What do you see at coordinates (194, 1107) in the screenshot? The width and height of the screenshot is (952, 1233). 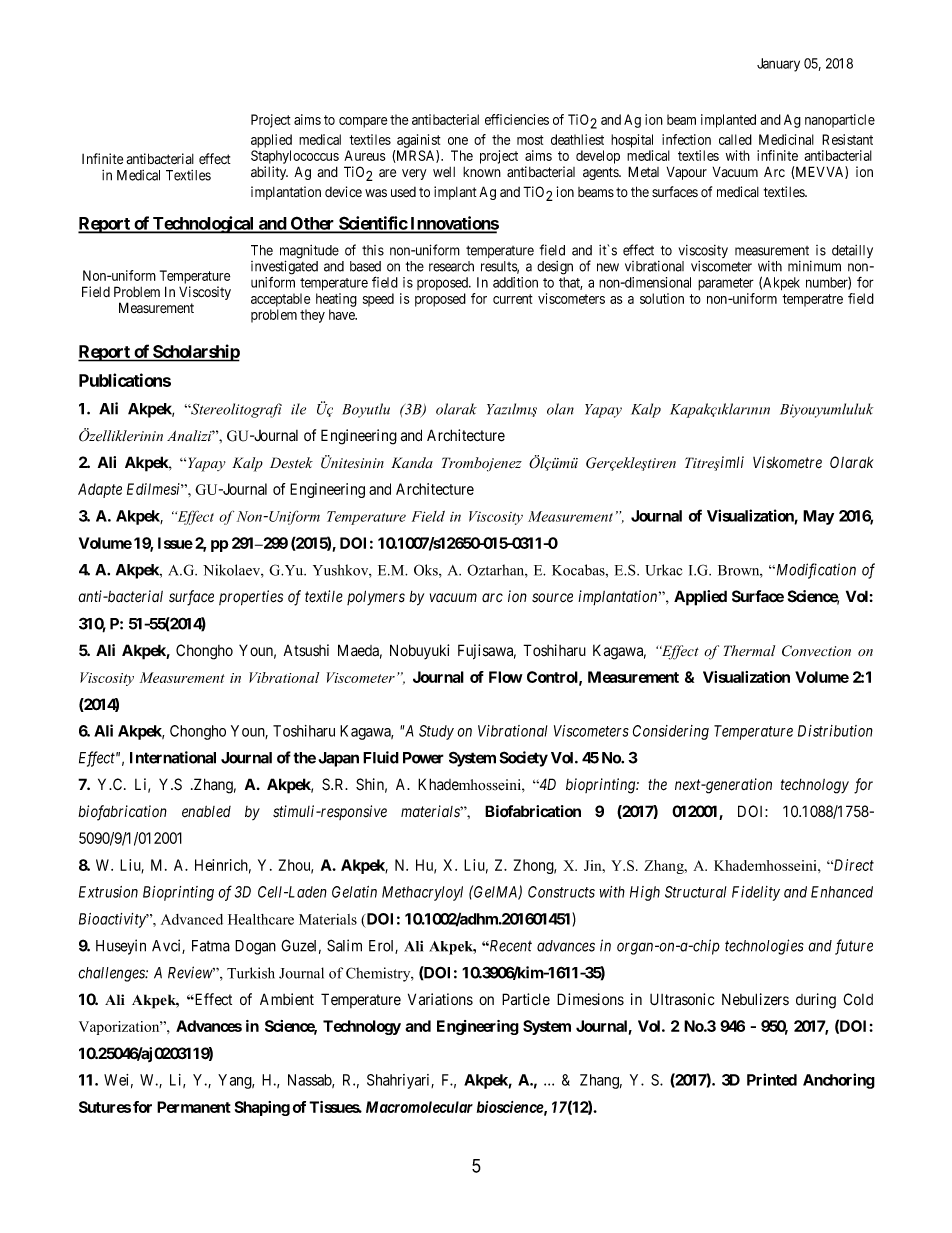 I see `Permanent` at bounding box center [194, 1107].
